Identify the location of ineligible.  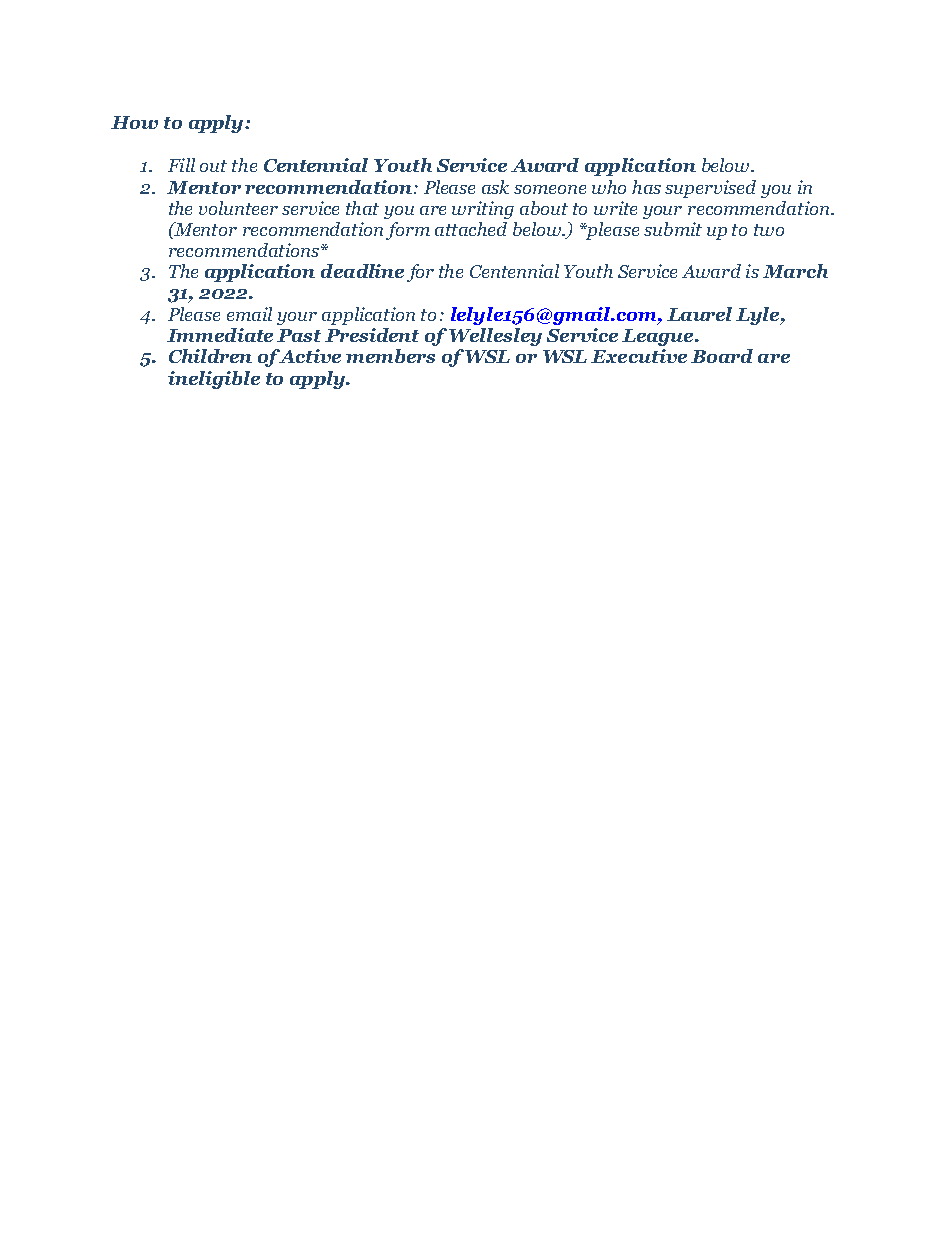
(214, 380).
